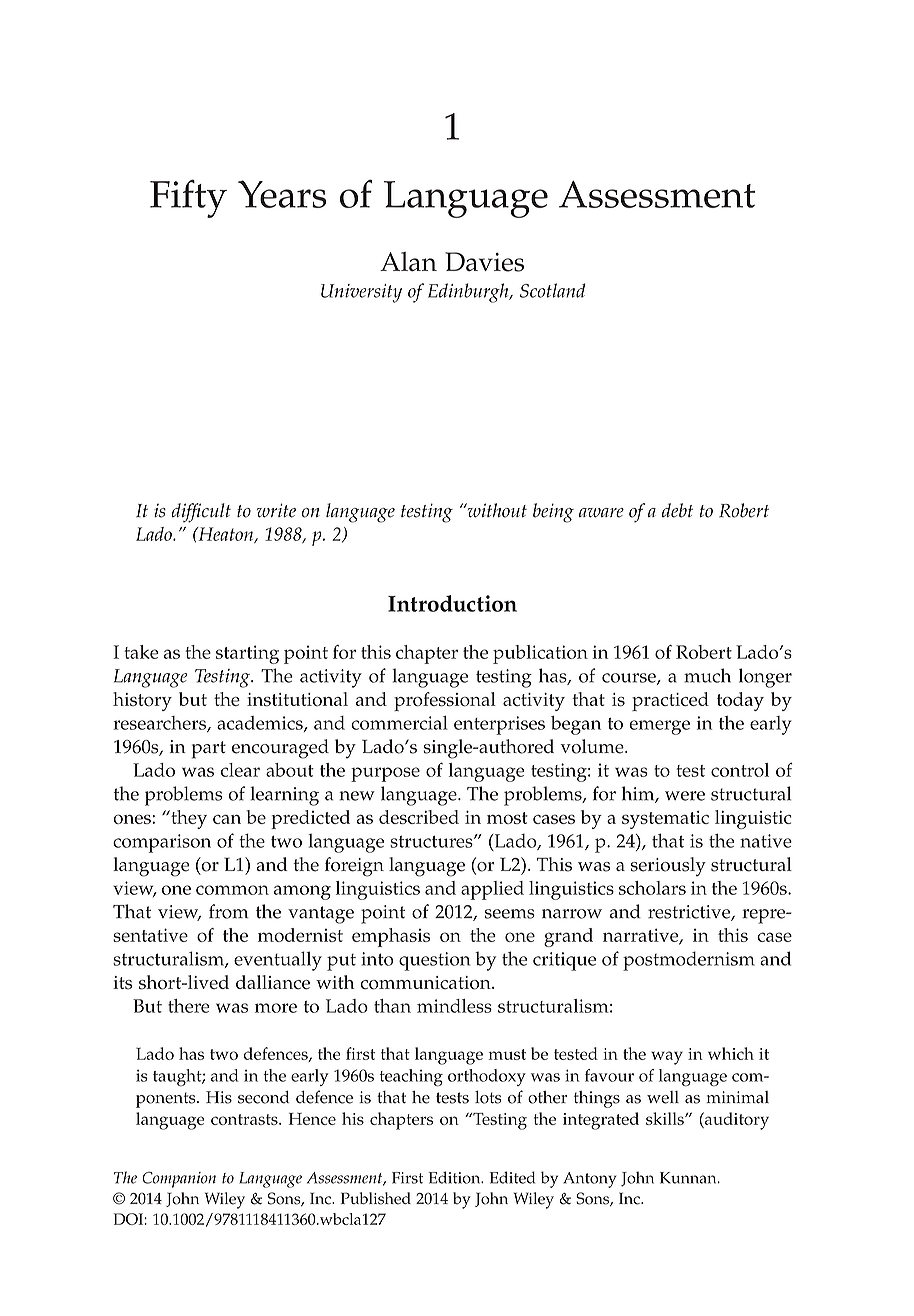 This screenshot has height=1316, width=914. What do you see at coordinates (552, 290) in the screenshot?
I see `Scotland` at bounding box center [552, 290].
